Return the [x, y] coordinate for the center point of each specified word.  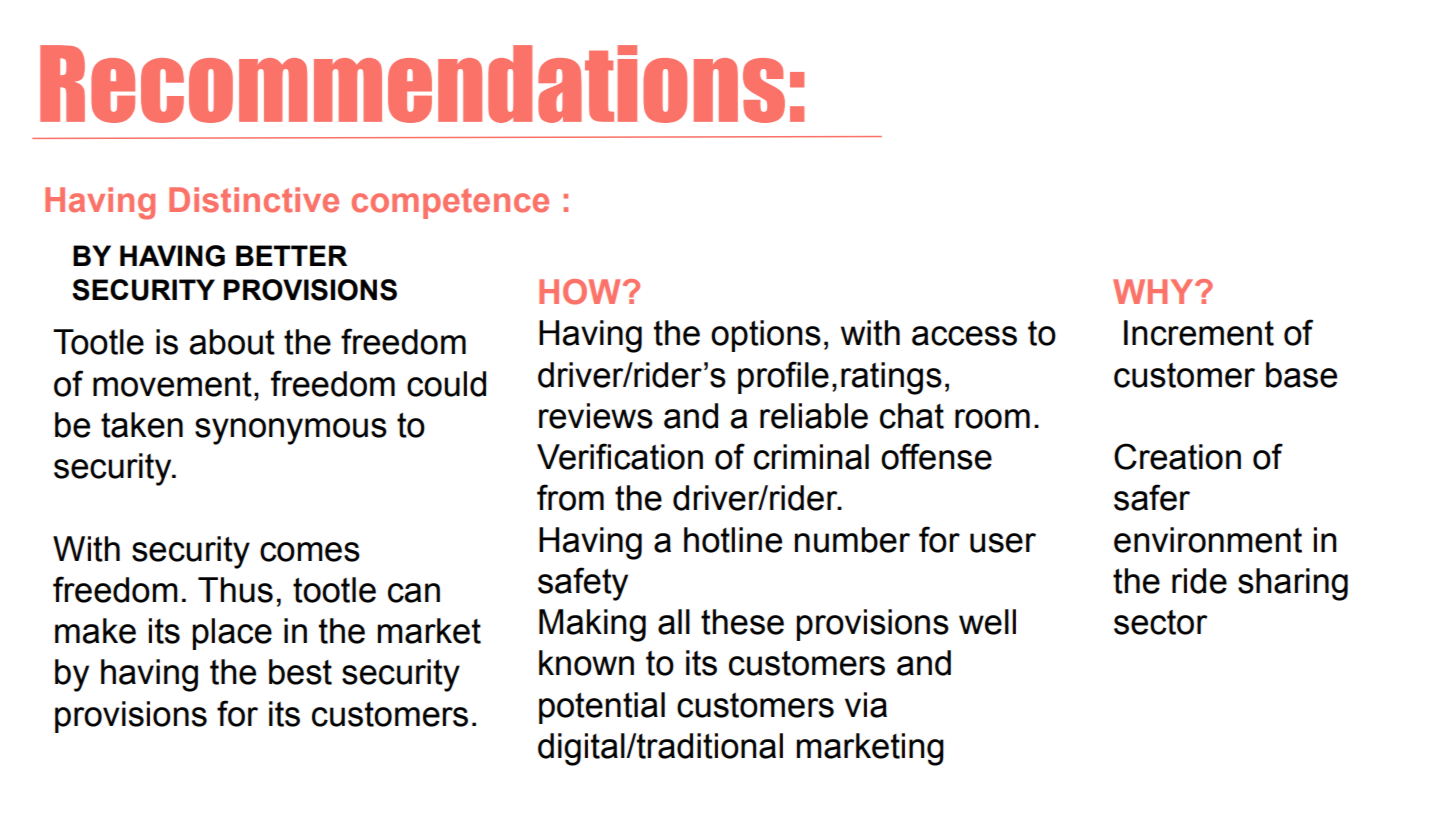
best [300, 672]
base [1301, 375]
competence [450, 203]
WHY [1154, 291]
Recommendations [412, 84]
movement [172, 384]
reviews [596, 416]
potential [602, 708]
